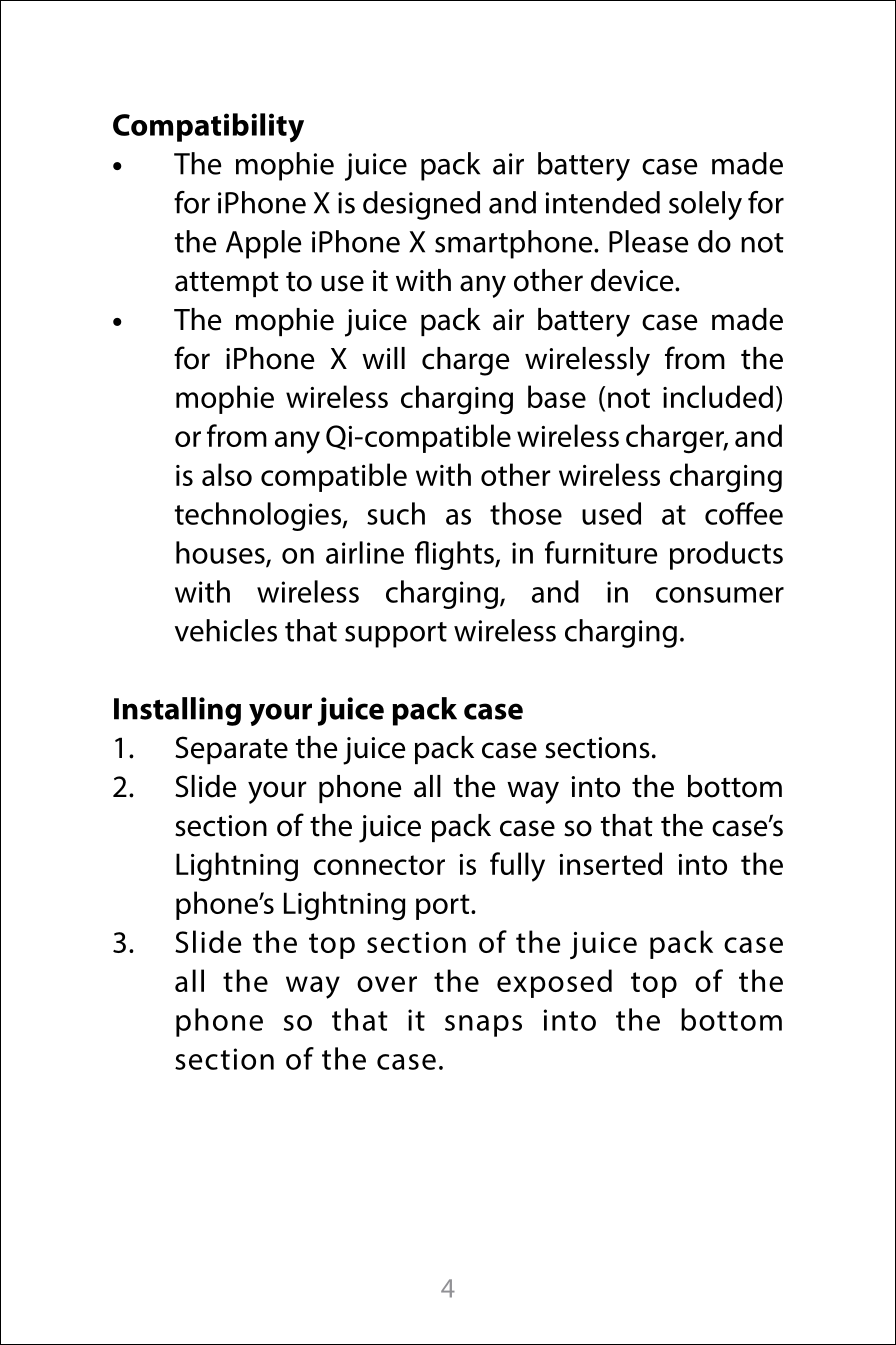 This screenshot has width=896, height=1345. Describe the element at coordinates (387, 984) in the screenshot. I see `over` at that location.
